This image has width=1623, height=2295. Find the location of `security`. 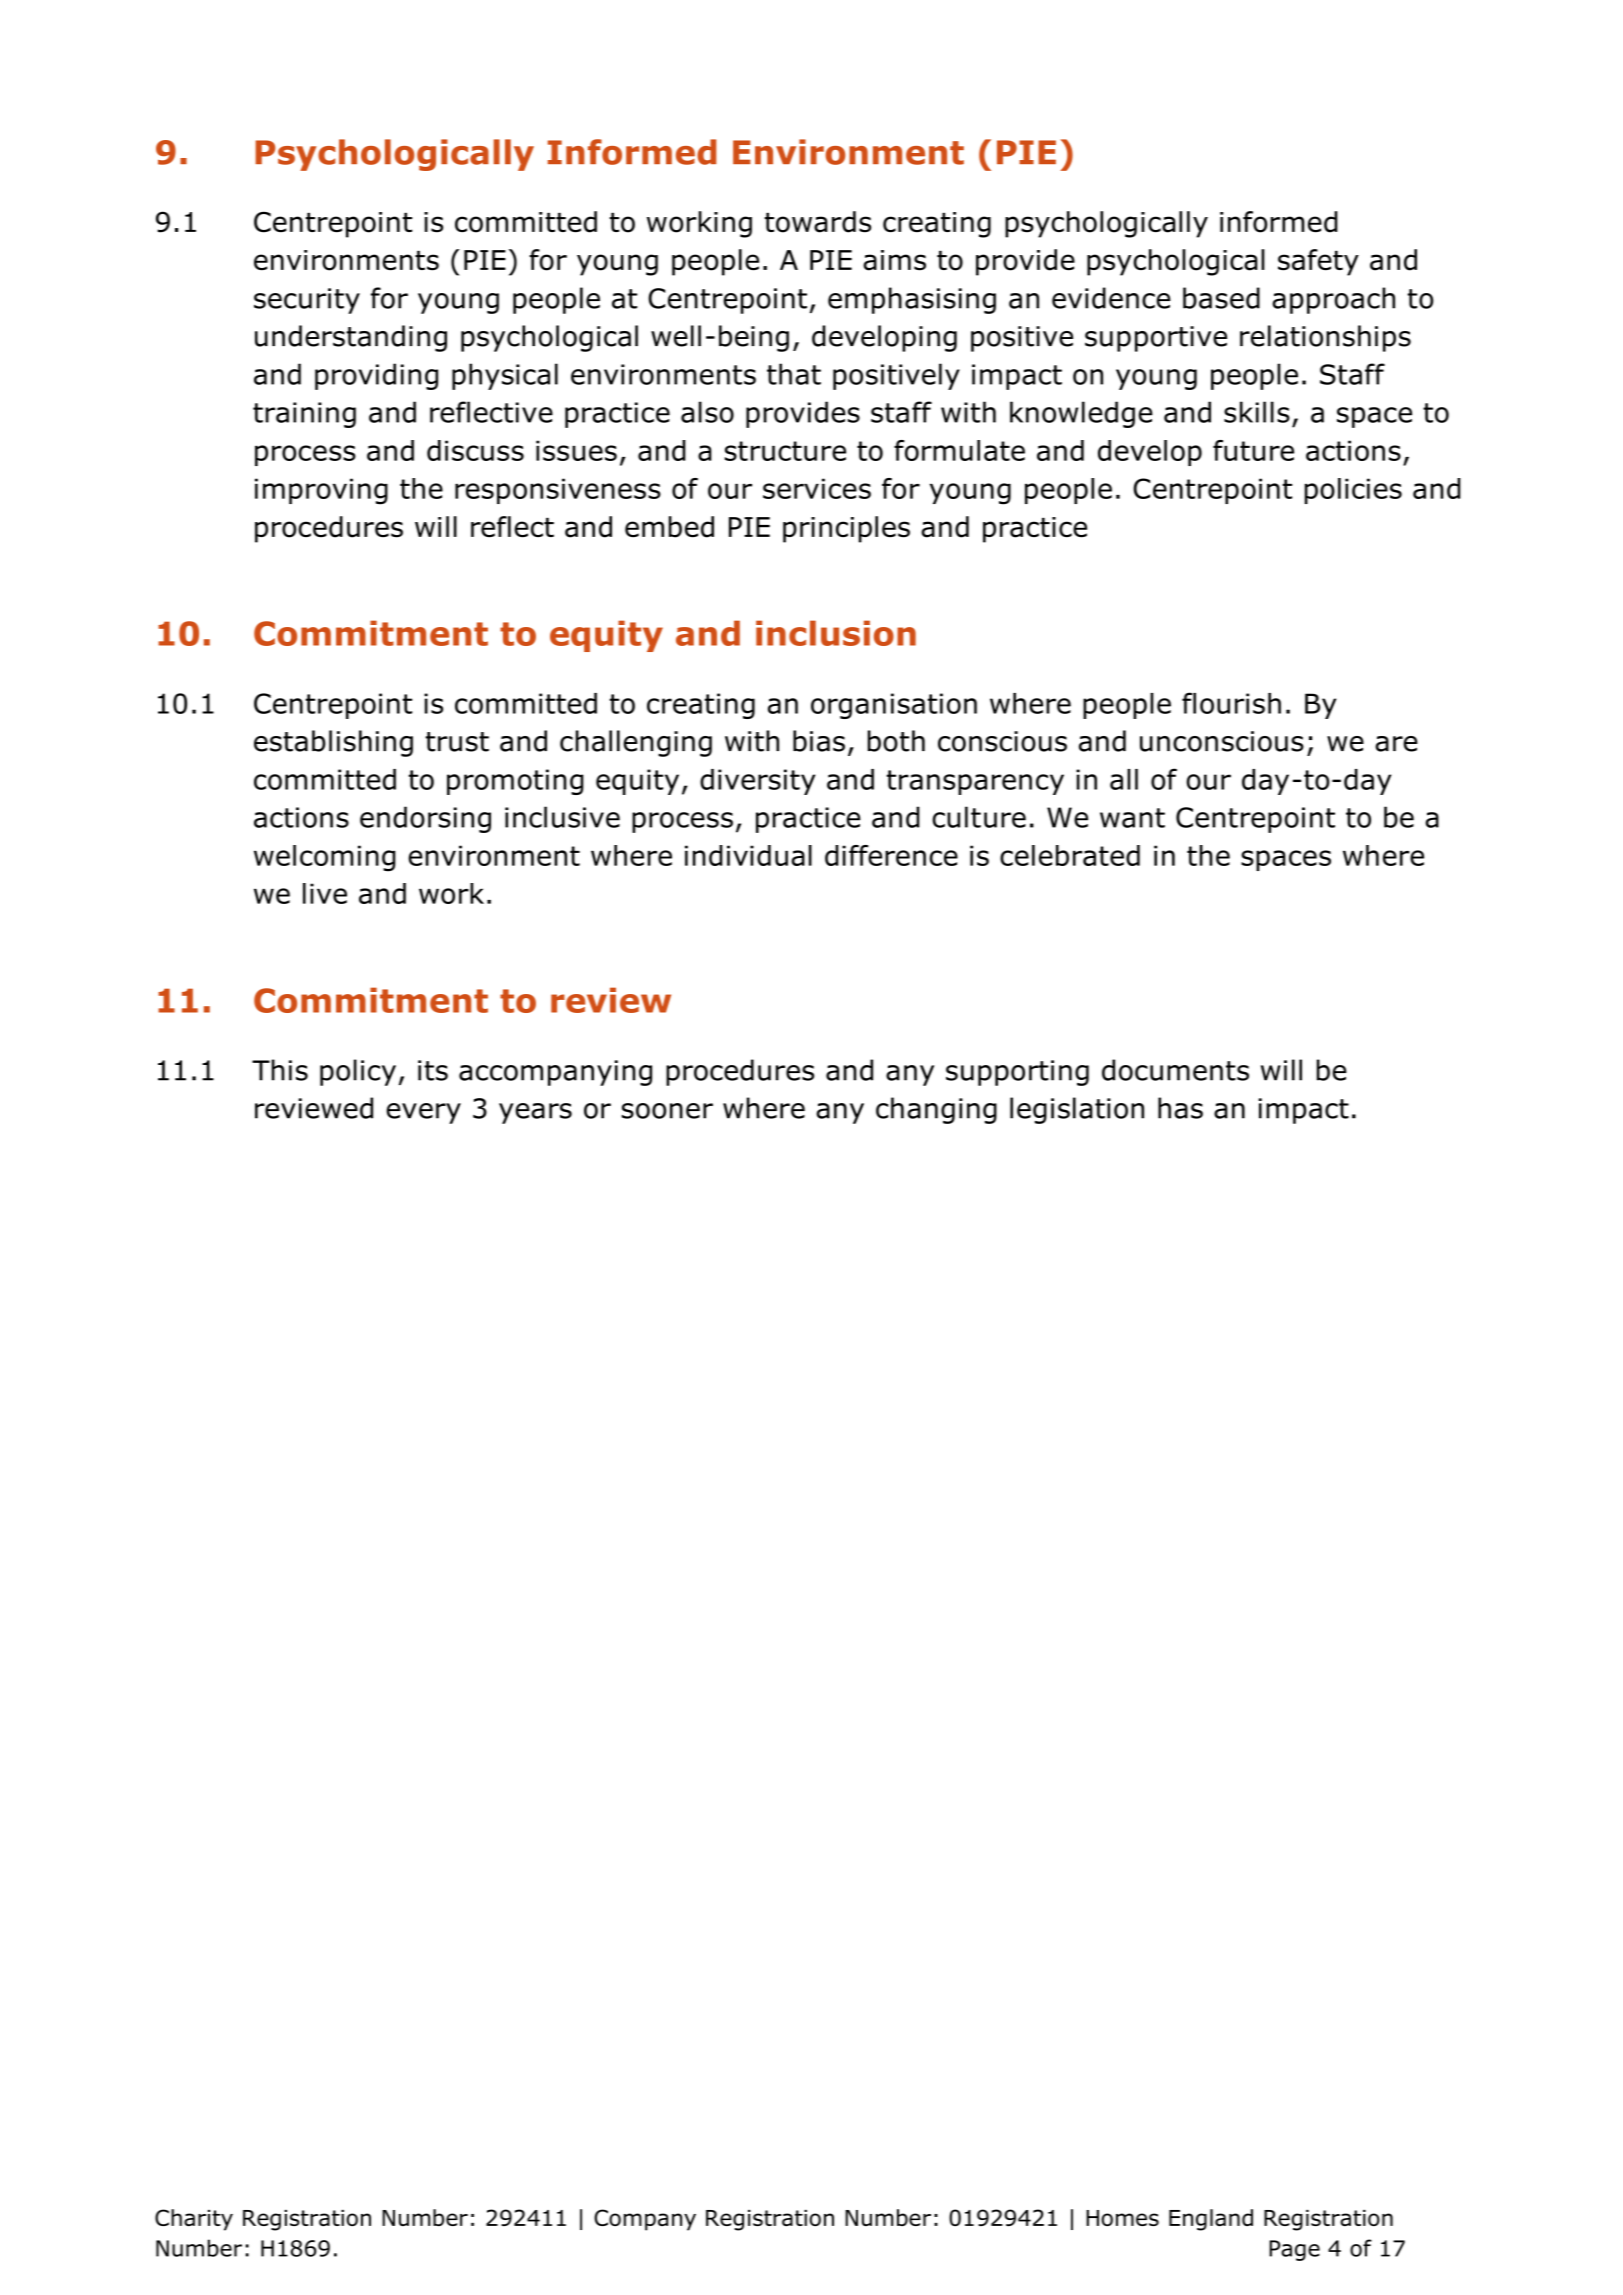

security is located at coordinates (307, 301).
